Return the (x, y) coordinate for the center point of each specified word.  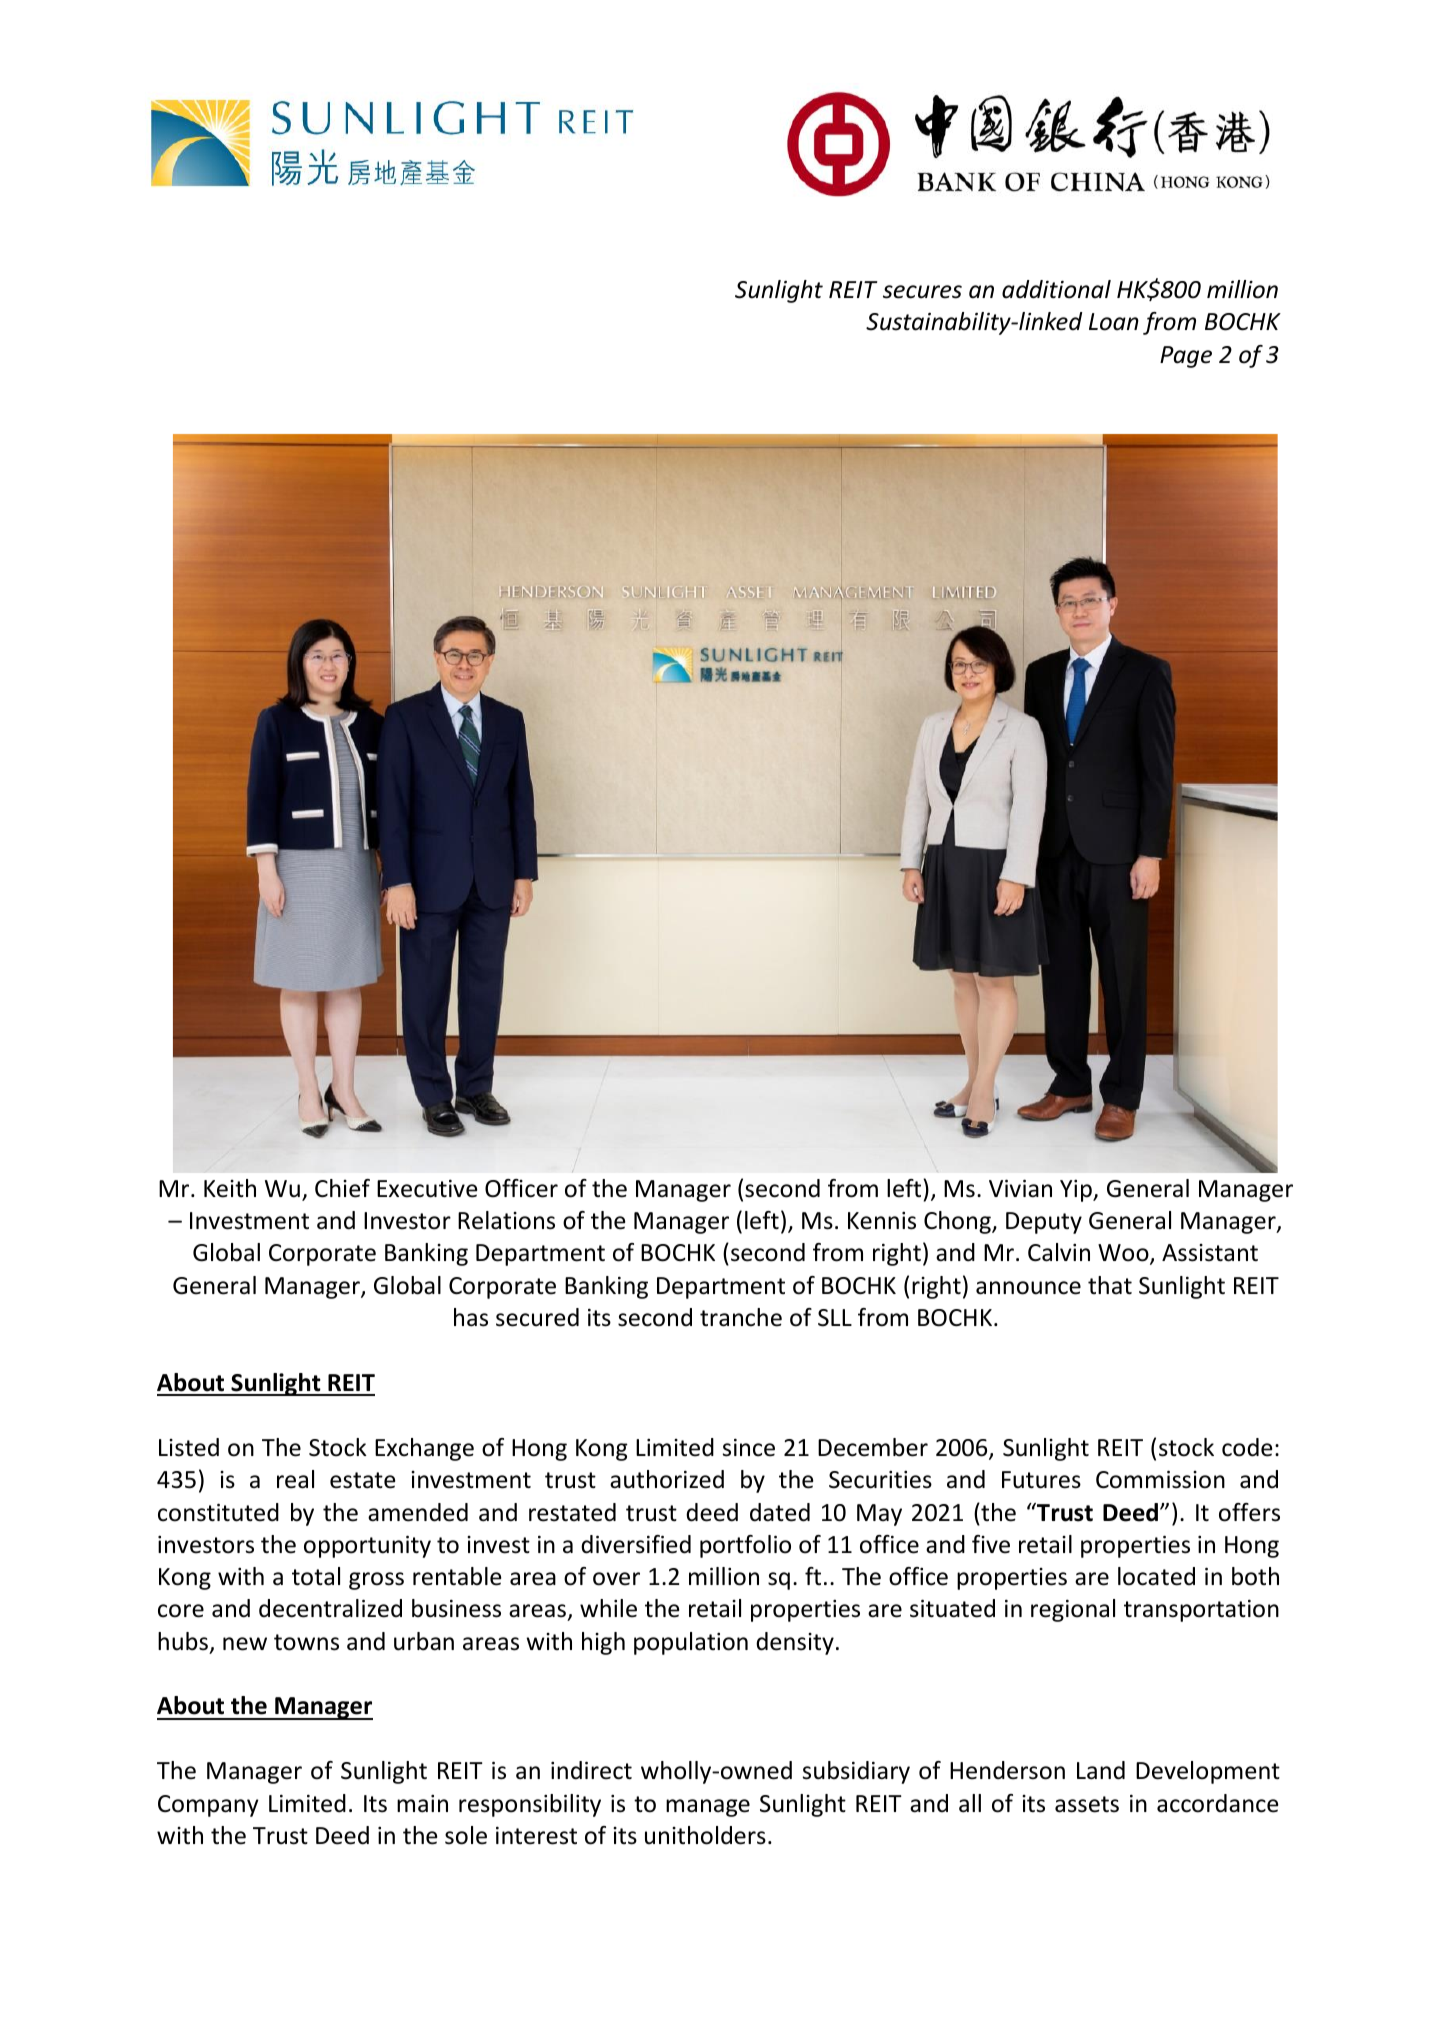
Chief (342, 1188)
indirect (591, 1770)
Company (208, 1806)
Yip (1077, 1191)
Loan (1114, 322)
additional (1056, 289)
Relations (506, 1220)
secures (922, 292)
